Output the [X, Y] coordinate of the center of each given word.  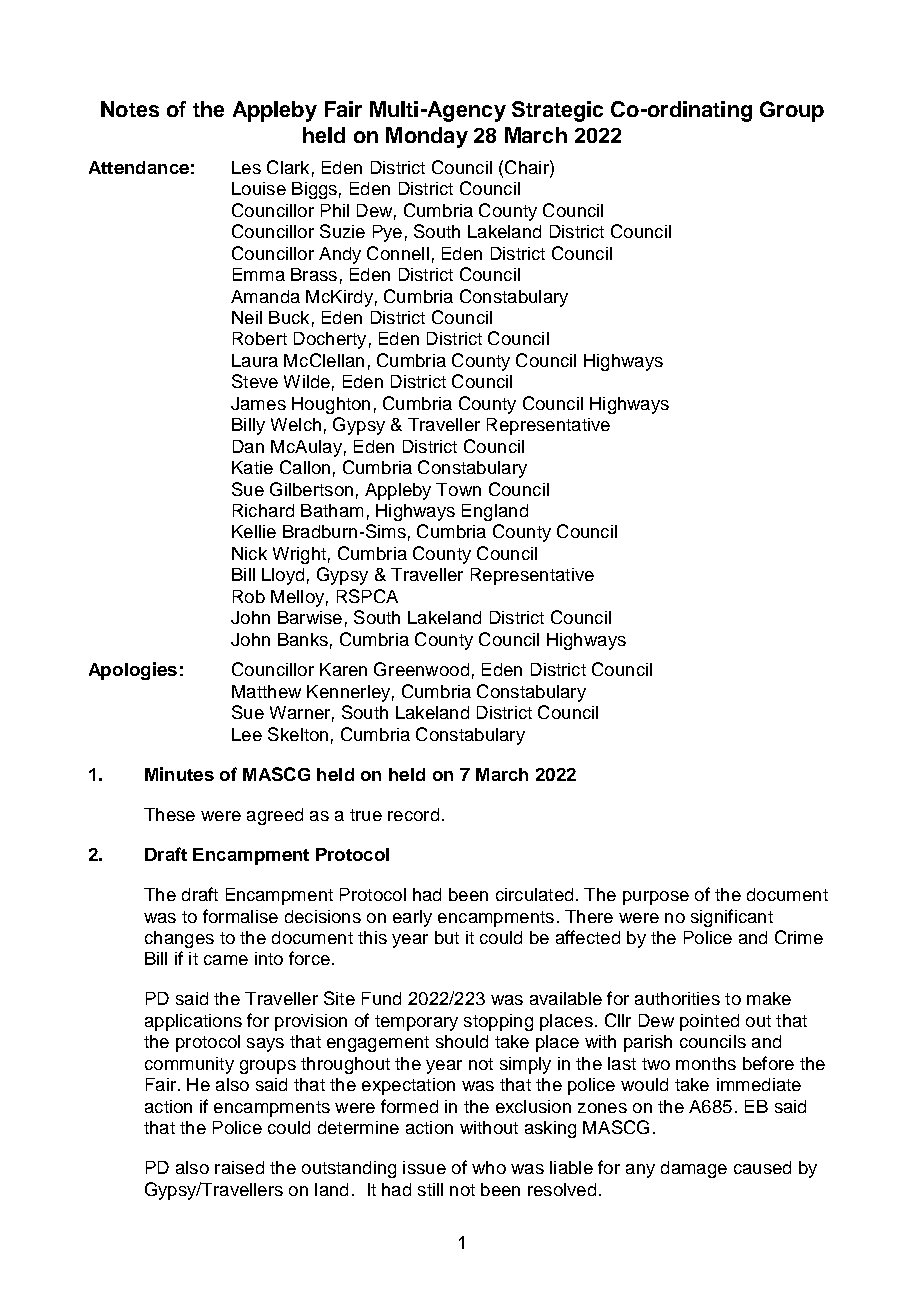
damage [694, 1169]
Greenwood [421, 669]
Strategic [557, 111]
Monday [427, 137]
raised [239, 1167]
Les [246, 167]
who [489, 1167]
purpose [656, 898]
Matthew [266, 691]
